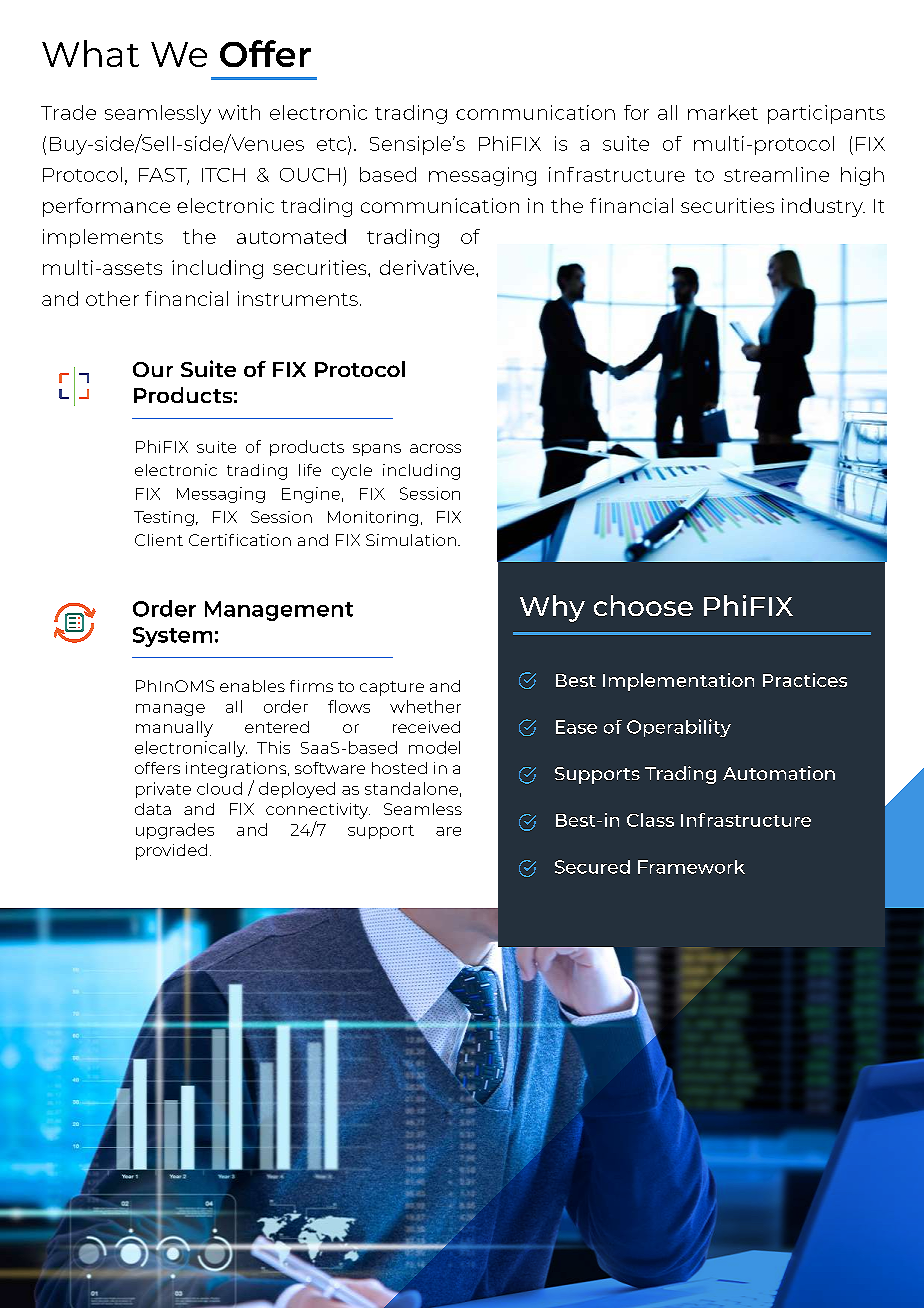  I want to click on other, so click(112, 298).
